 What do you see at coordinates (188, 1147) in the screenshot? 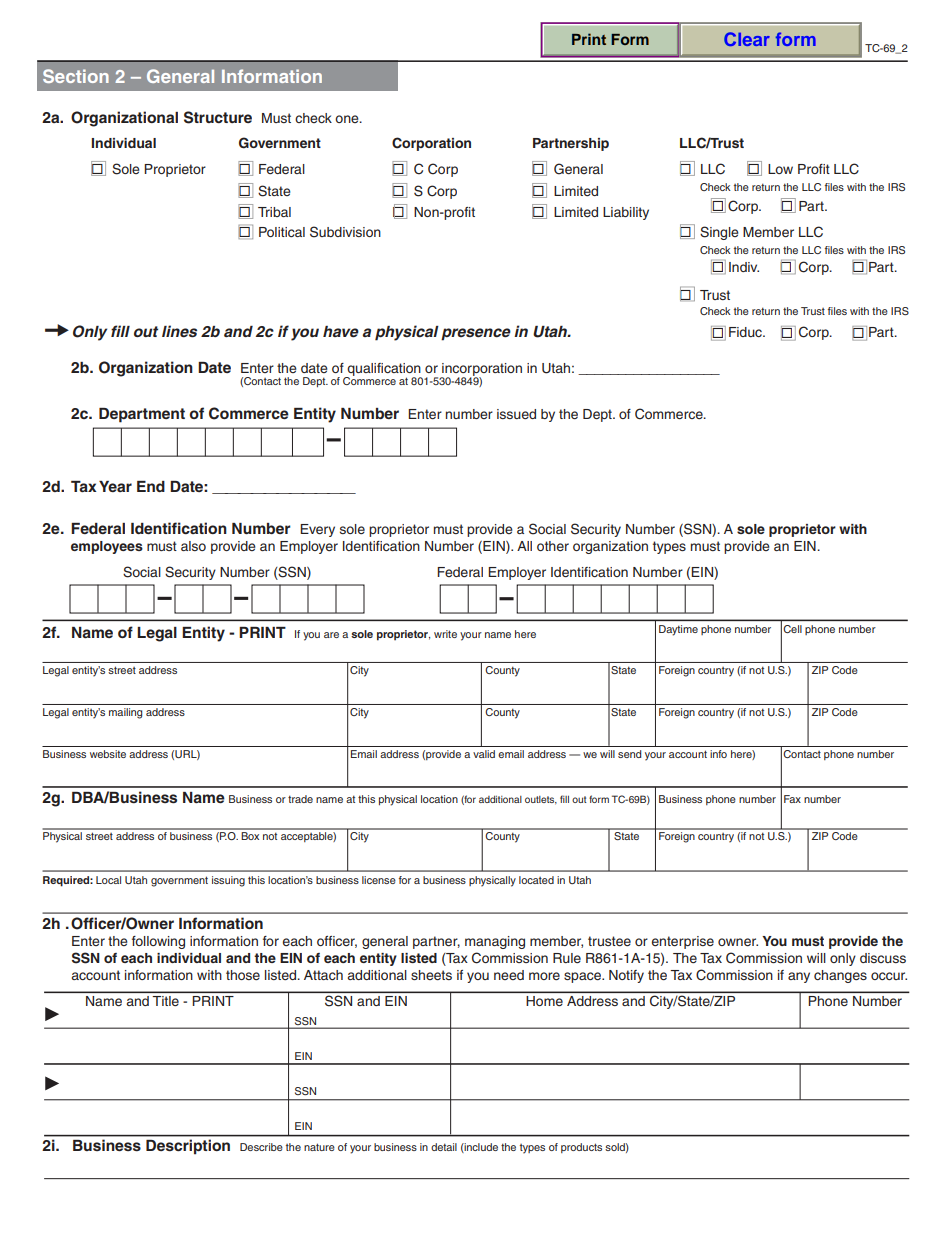
I see `Description` at bounding box center [188, 1147].
